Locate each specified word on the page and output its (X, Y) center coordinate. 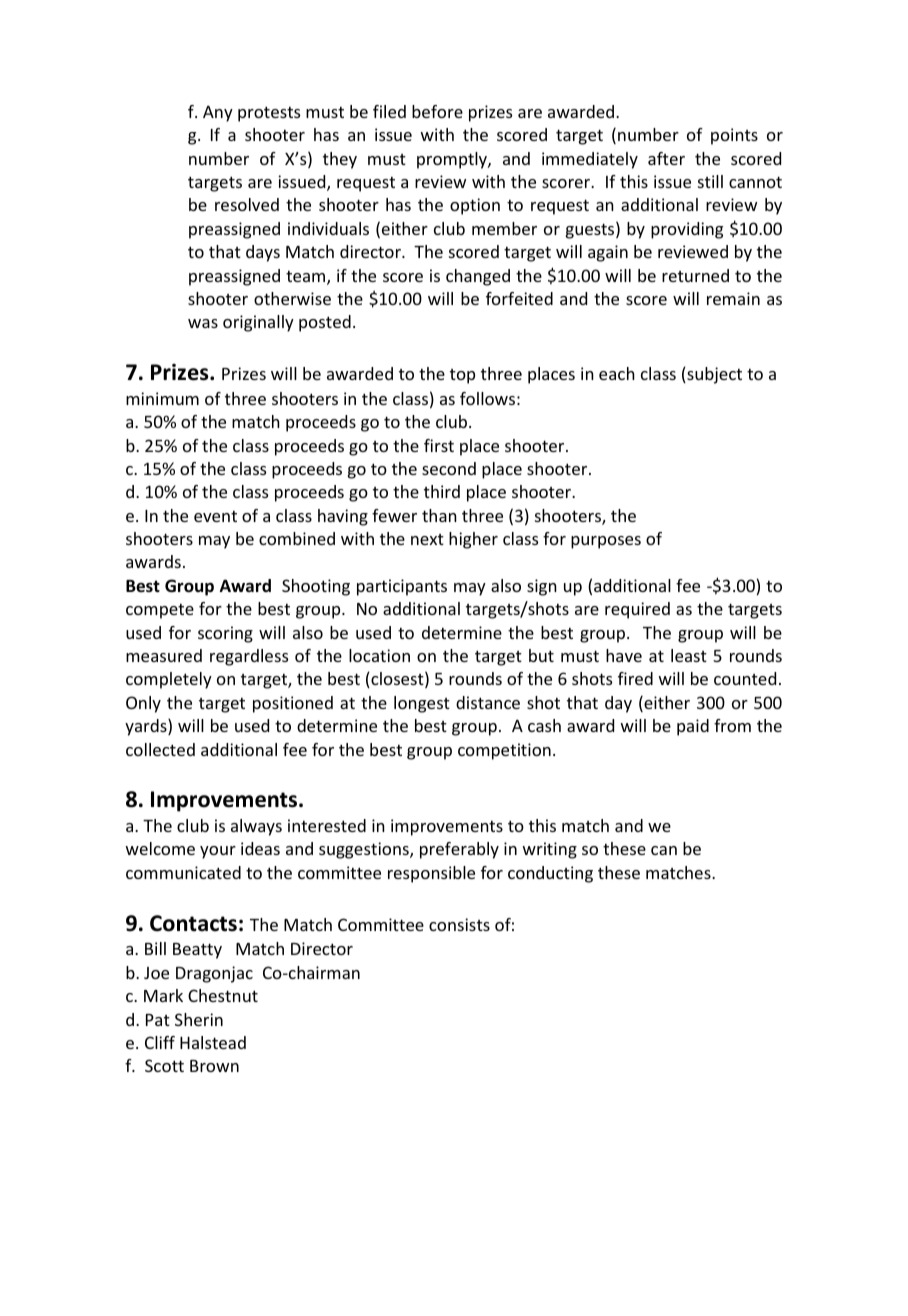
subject (713, 375)
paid (693, 727)
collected (160, 749)
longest (422, 704)
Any (218, 114)
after (666, 158)
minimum (162, 398)
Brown (214, 1066)
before (437, 111)
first (439, 445)
